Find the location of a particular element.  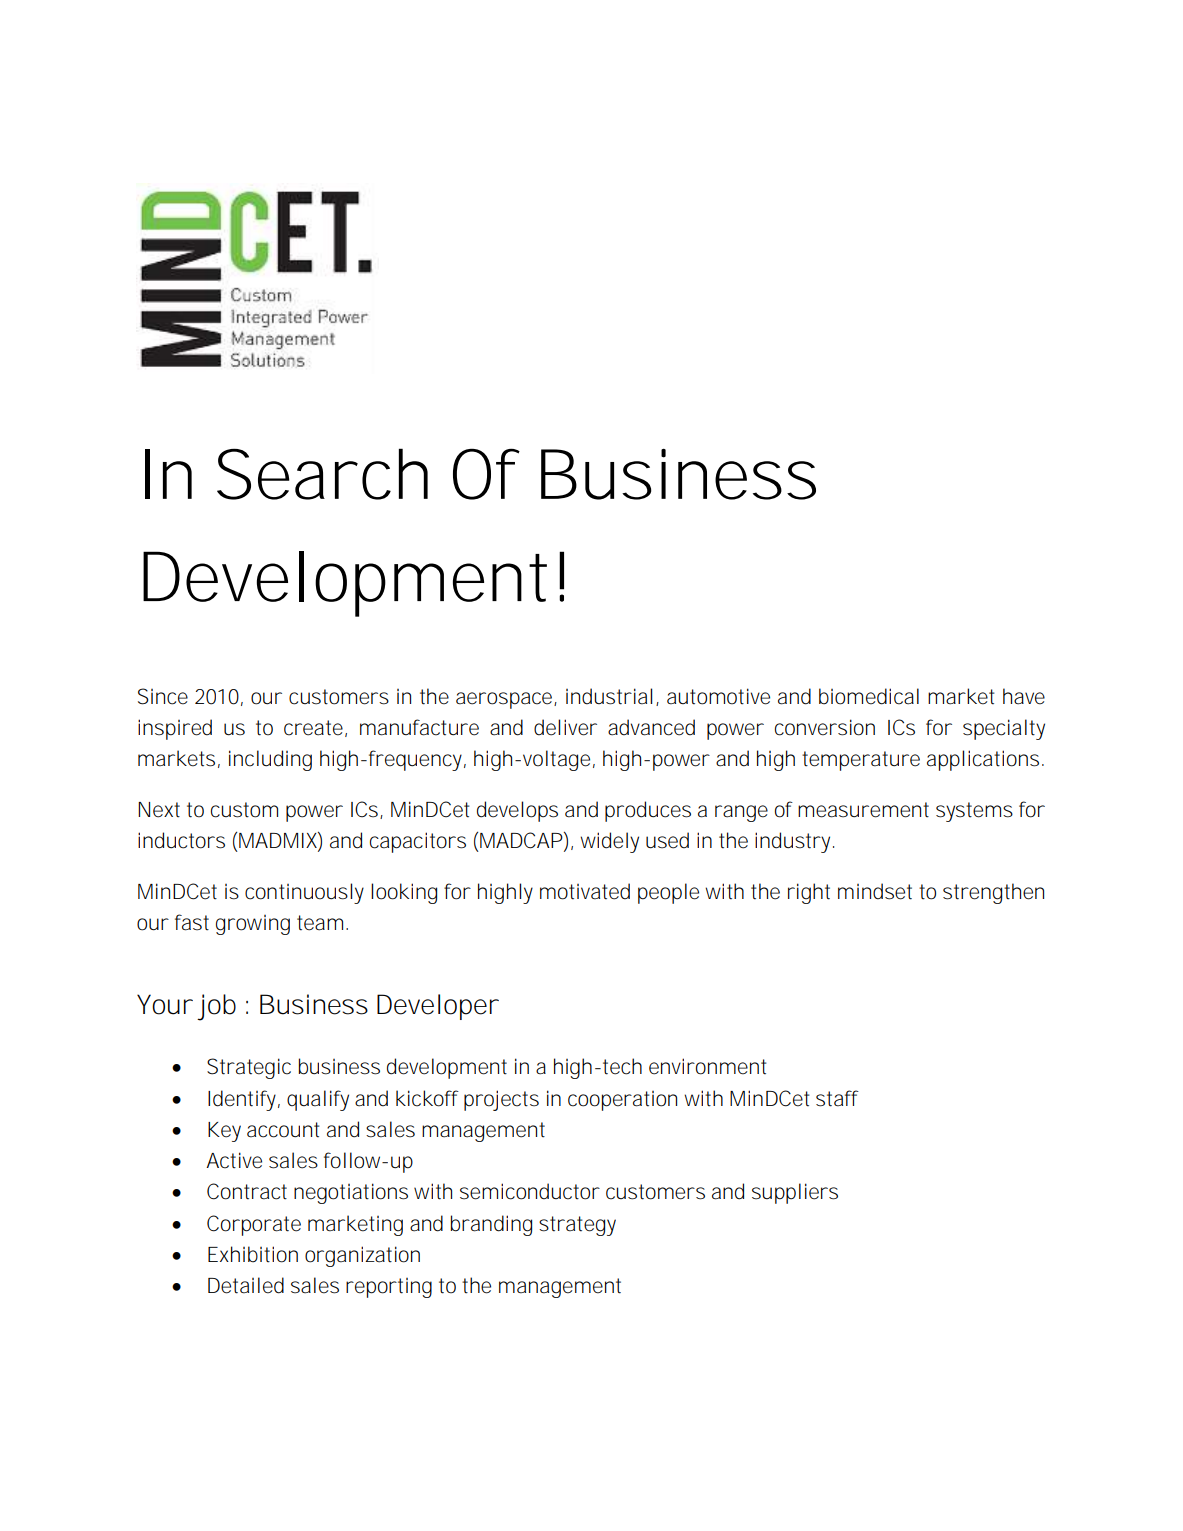

Exhibition is located at coordinates (253, 1254).
